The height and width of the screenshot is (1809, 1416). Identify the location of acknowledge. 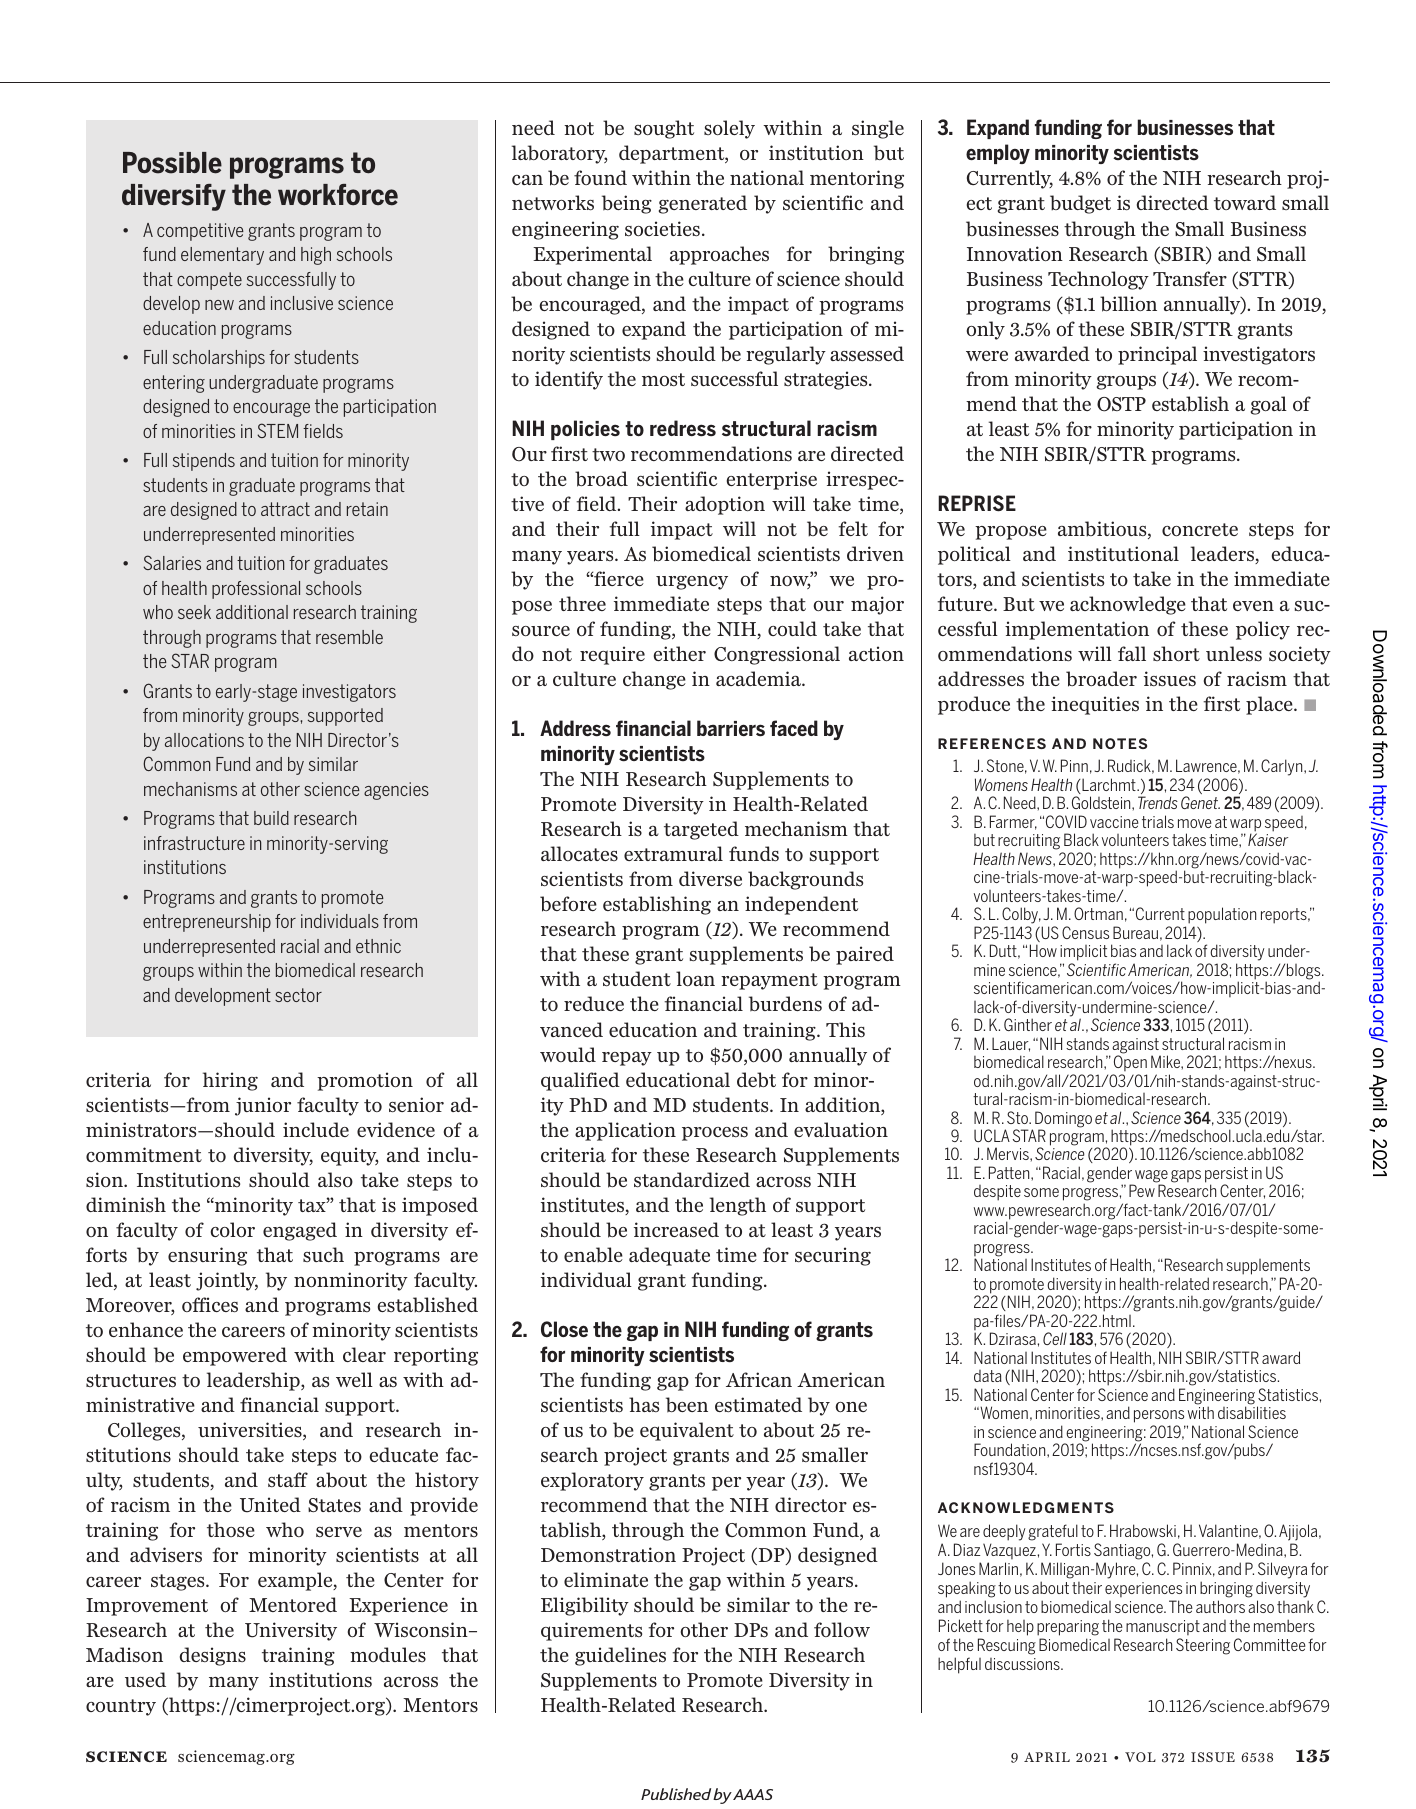
(1128, 605).
